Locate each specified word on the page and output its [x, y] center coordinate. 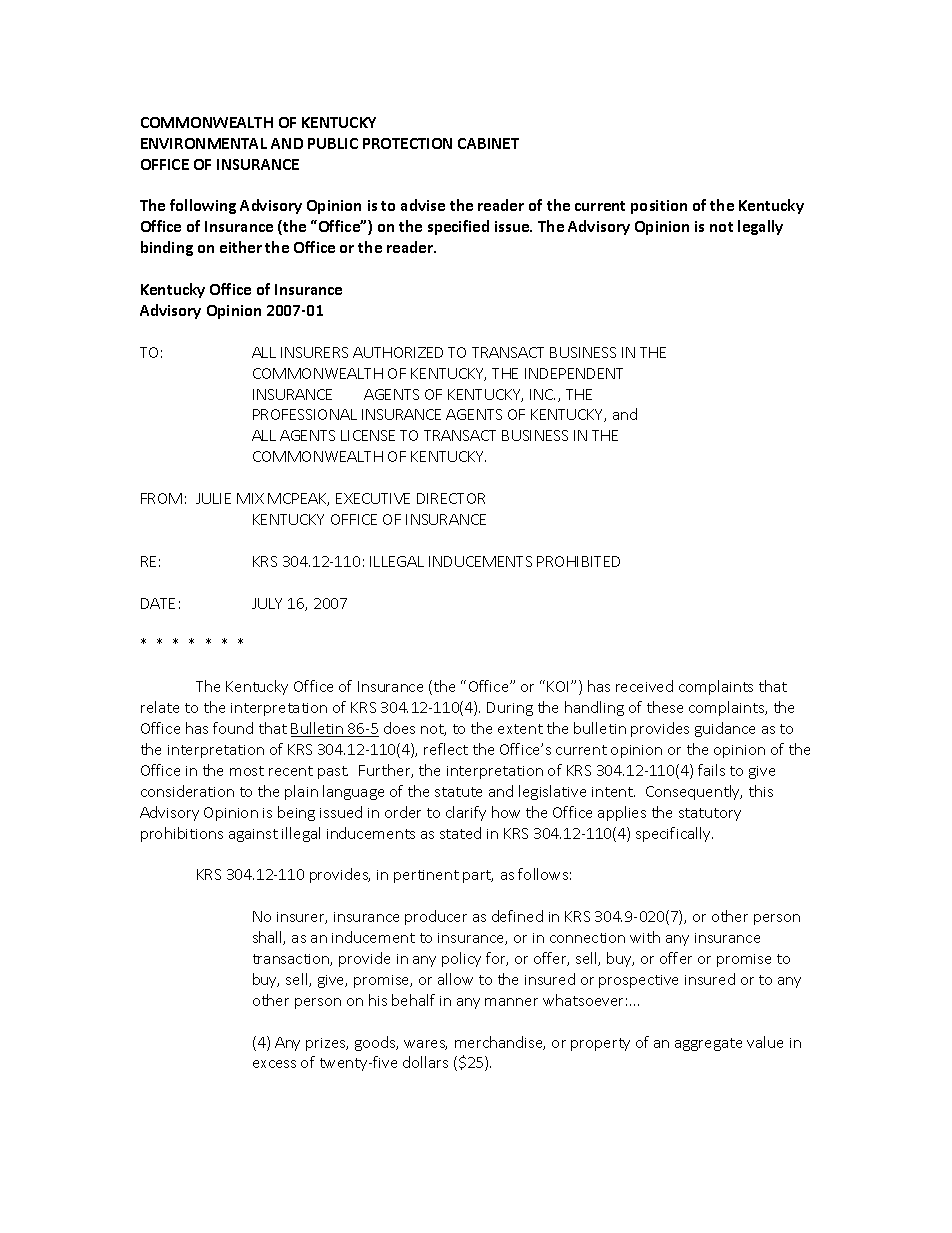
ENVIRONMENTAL [204, 143]
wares [425, 1045]
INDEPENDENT [574, 373]
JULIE [213, 498]
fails [711, 770]
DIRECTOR [451, 498]
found [233, 728]
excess [274, 1064]
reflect [446, 749]
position [659, 207]
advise [423, 205]
